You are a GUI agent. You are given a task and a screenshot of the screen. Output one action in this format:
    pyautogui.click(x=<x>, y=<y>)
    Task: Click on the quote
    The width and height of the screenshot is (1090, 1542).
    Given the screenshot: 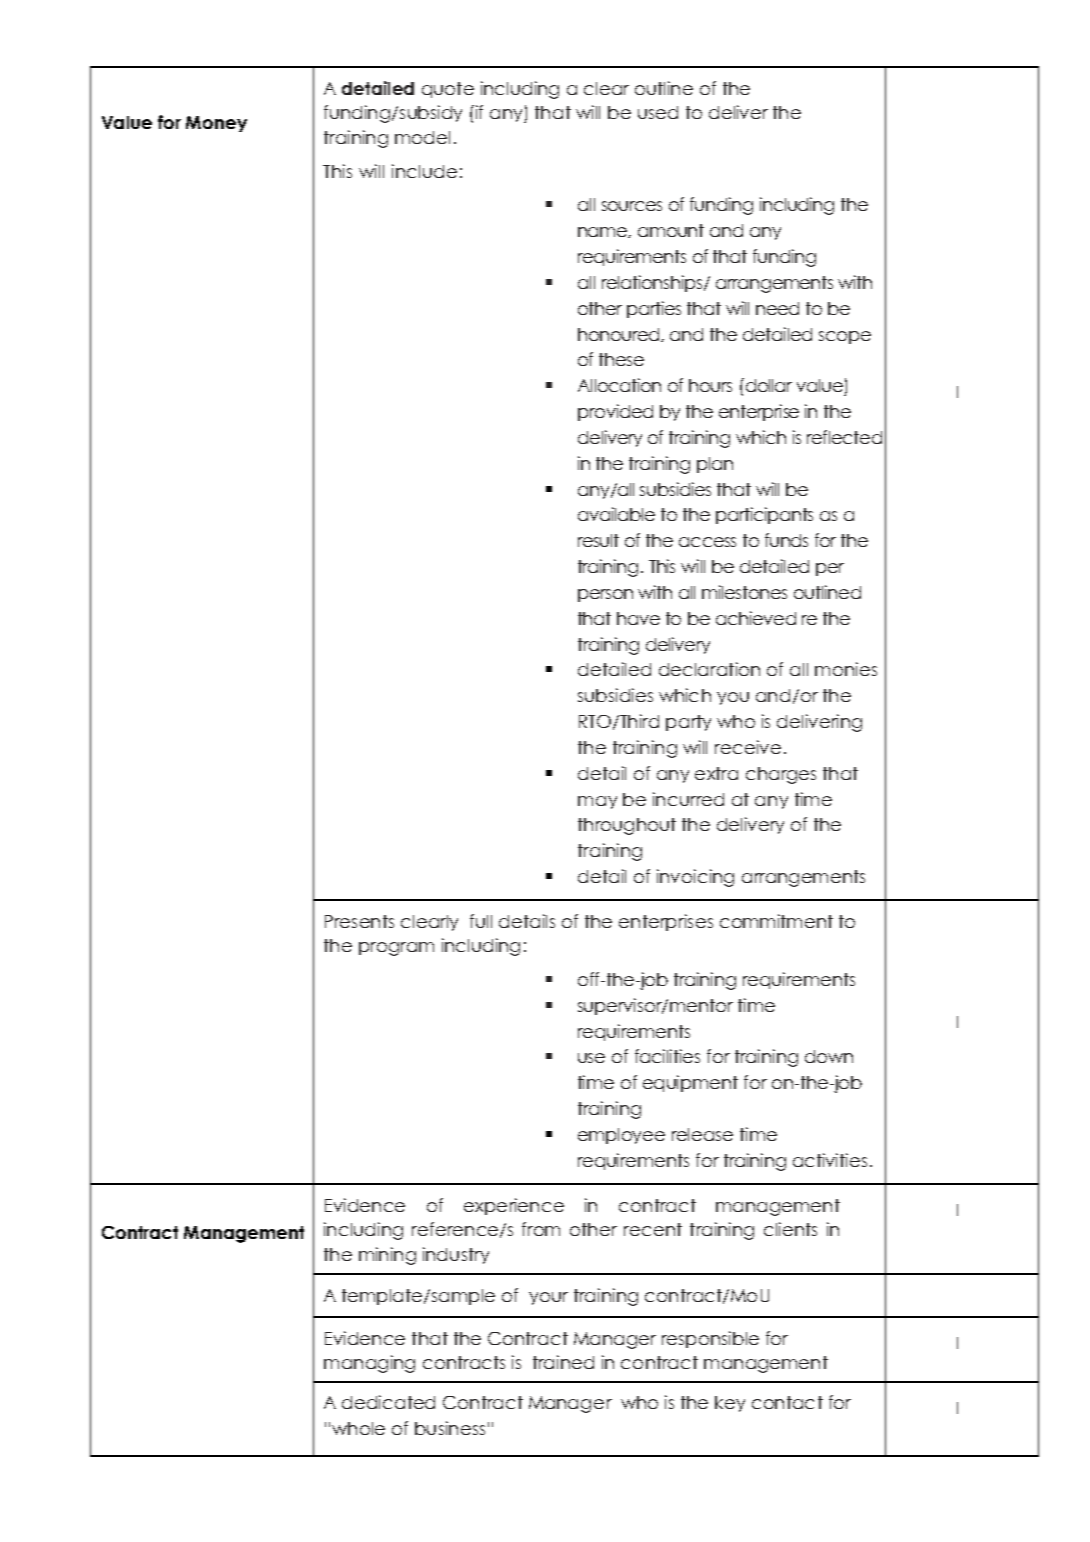 What is the action you would take?
    pyautogui.click(x=448, y=90)
